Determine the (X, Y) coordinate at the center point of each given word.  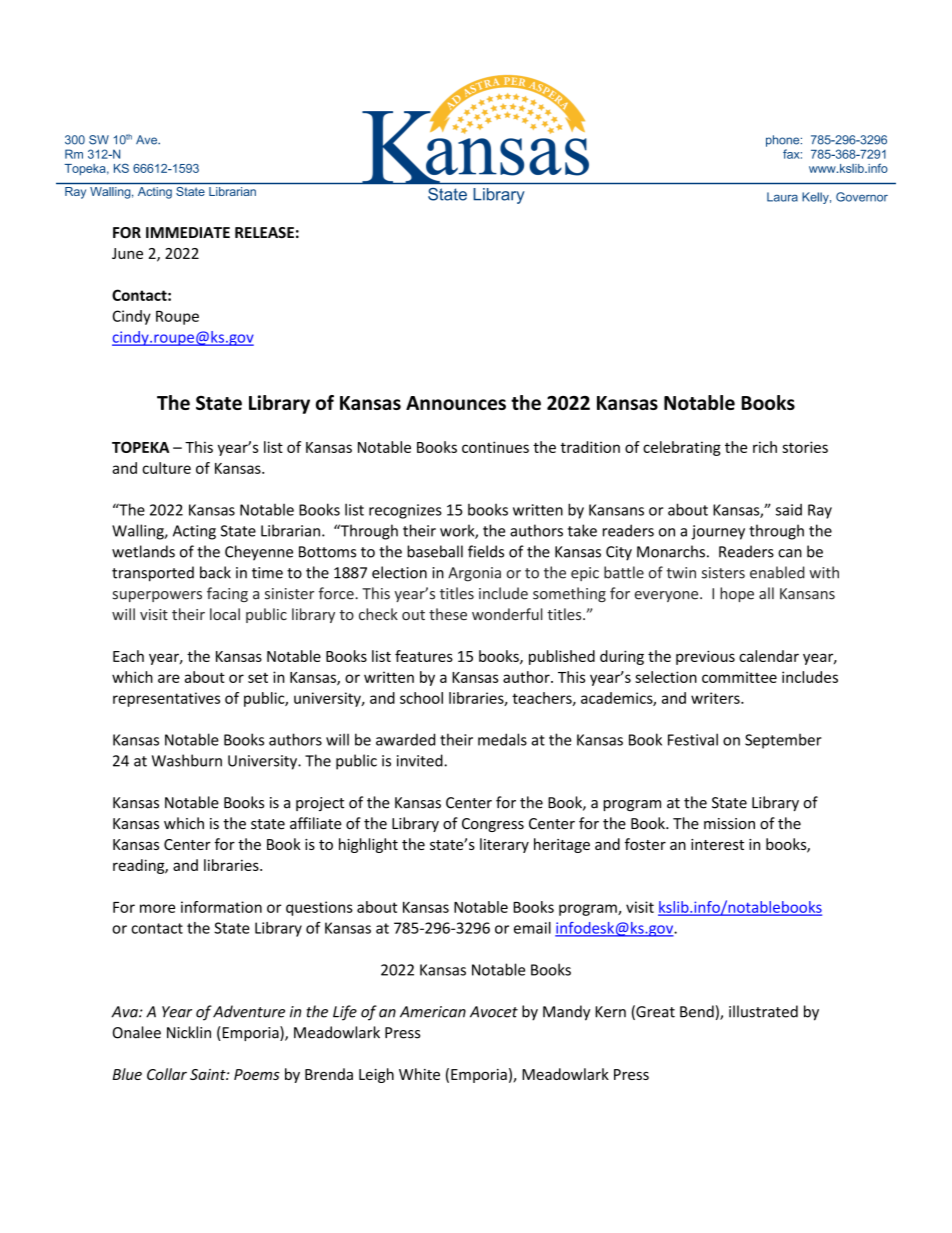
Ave (148, 140)
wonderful (507, 614)
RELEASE (264, 233)
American (433, 1012)
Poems (257, 1074)
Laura (782, 197)
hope (737, 594)
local (225, 614)
